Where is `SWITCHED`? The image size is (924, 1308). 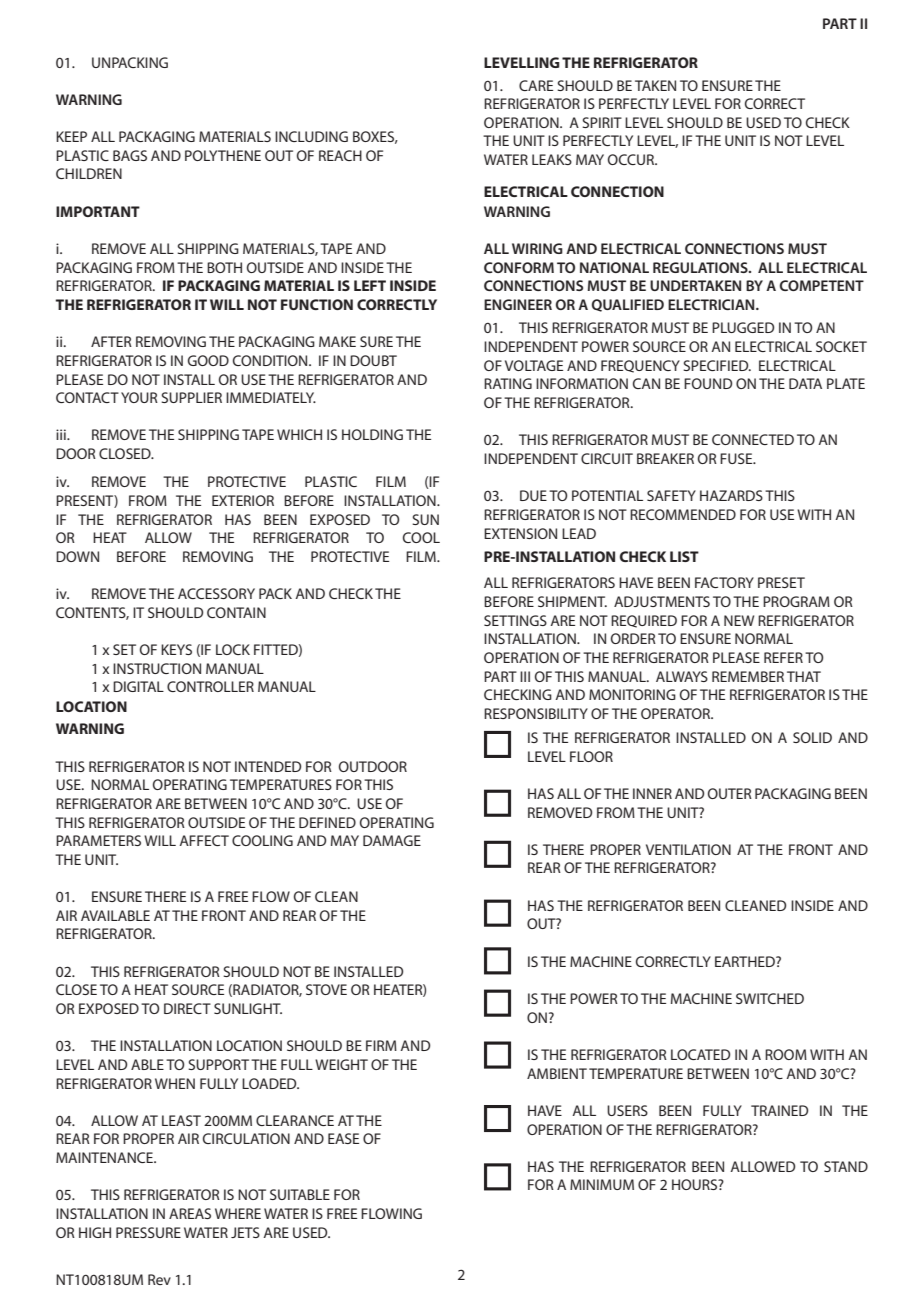
SWITCHED is located at coordinates (770, 998).
